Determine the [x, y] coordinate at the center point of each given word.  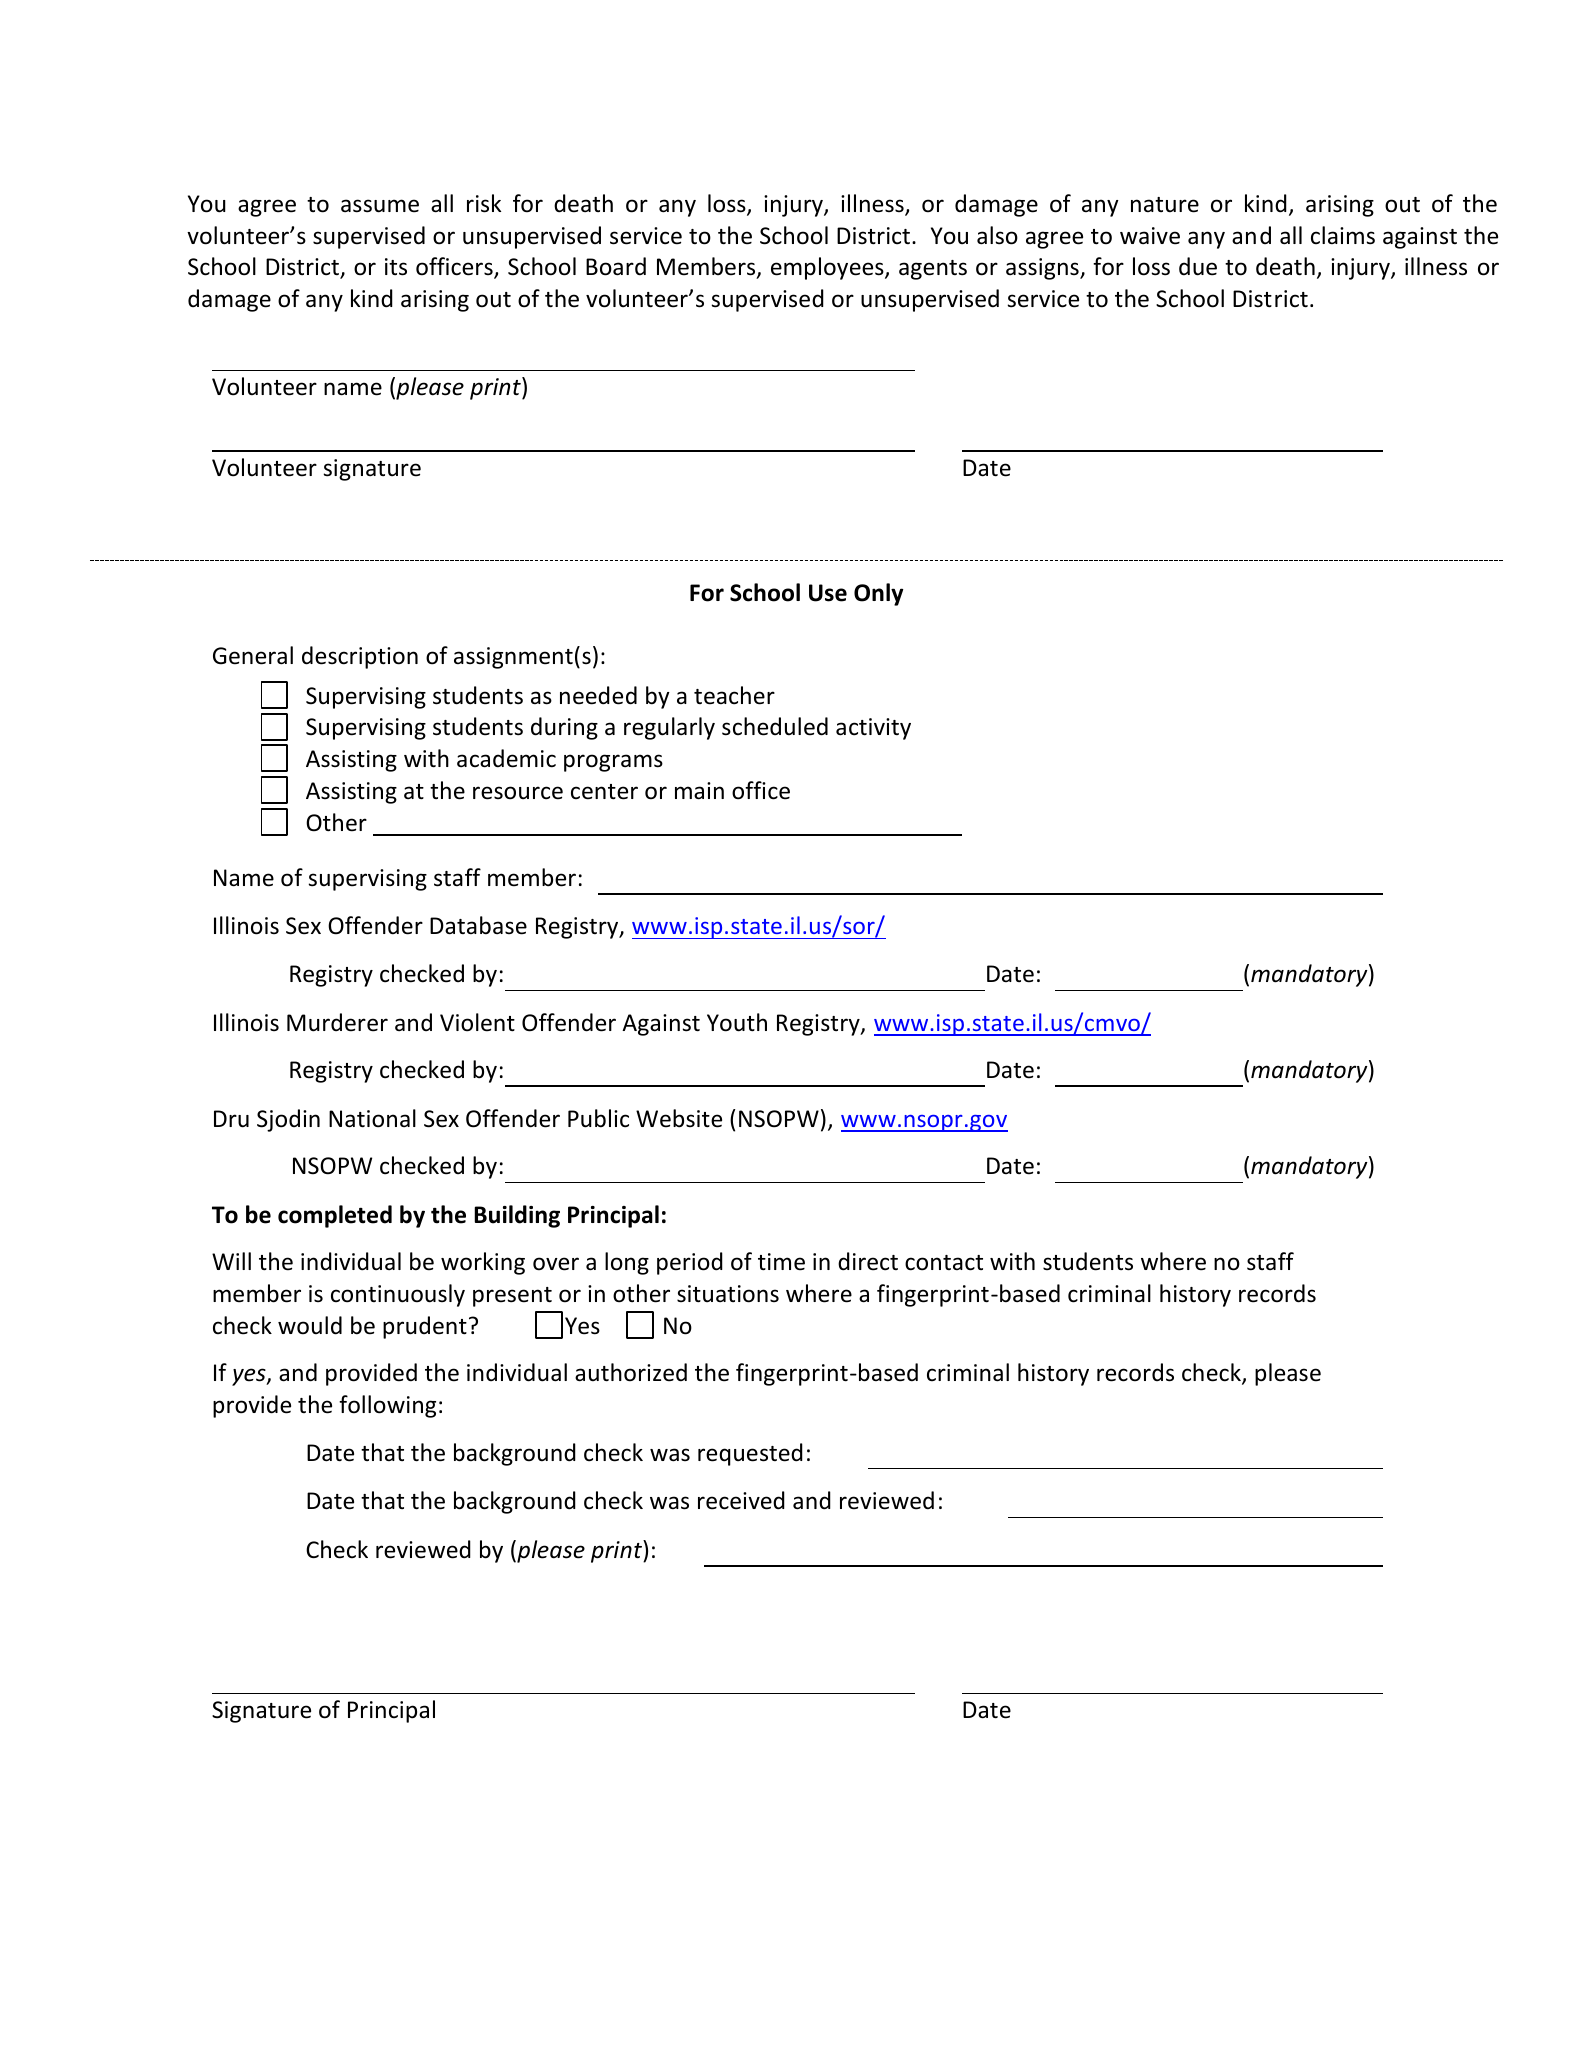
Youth [737, 1022]
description [360, 657]
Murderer [337, 1022]
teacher [734, 695]
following [387, 1406]
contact [944, 1263]
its [396, 267]
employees [828, 268]
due [1198, 266]
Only [878, 594]
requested [750, 1454]
